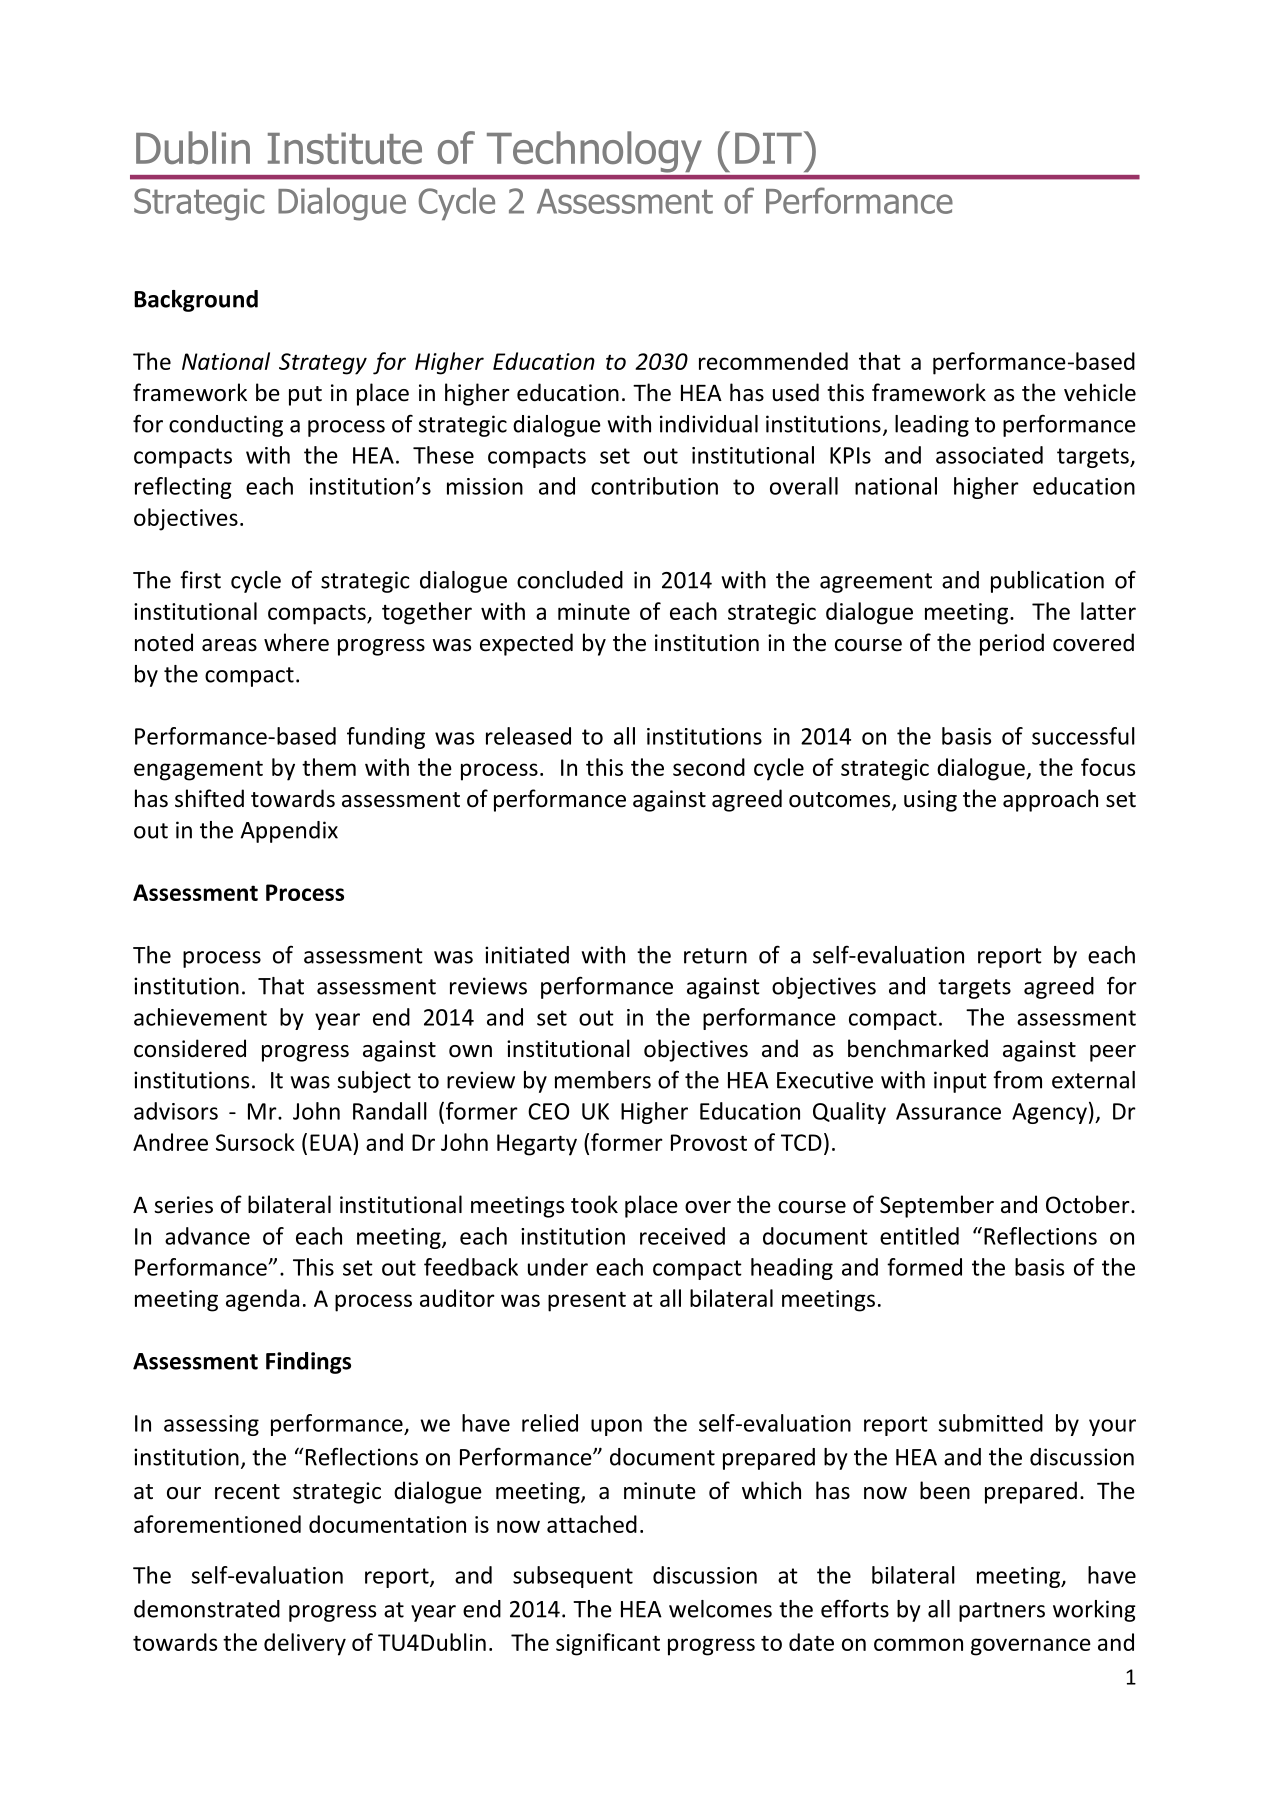 The height and width of the document is (1795, 1269). What do you see at coordinates (682, 1236) in the document?
I see `received` at bounding box center [682, 1236].
